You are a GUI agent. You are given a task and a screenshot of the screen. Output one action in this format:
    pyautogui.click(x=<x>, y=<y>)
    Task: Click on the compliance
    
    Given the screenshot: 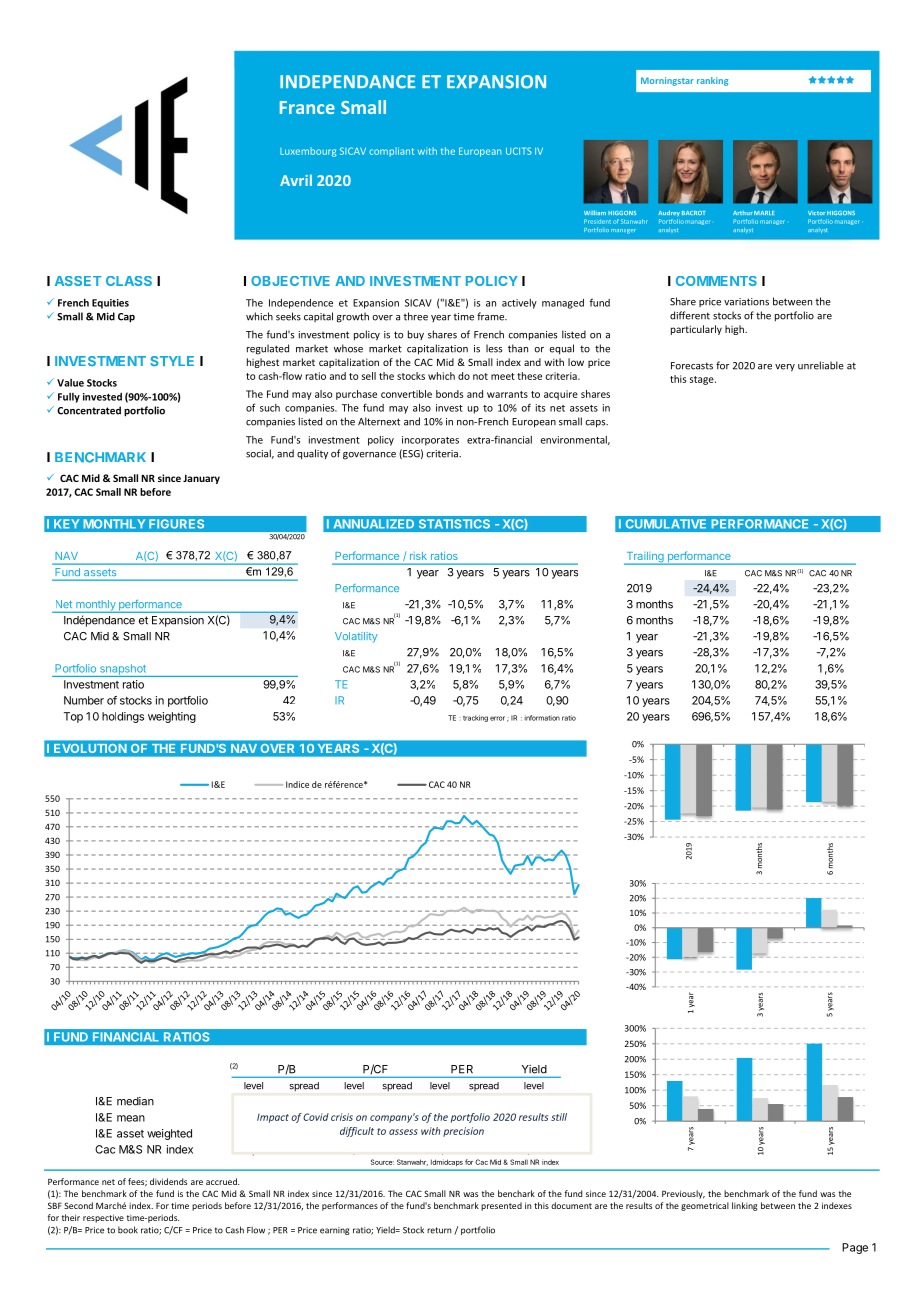 What is the action you would take?
    pyautogui.click(x=439, y=151)
